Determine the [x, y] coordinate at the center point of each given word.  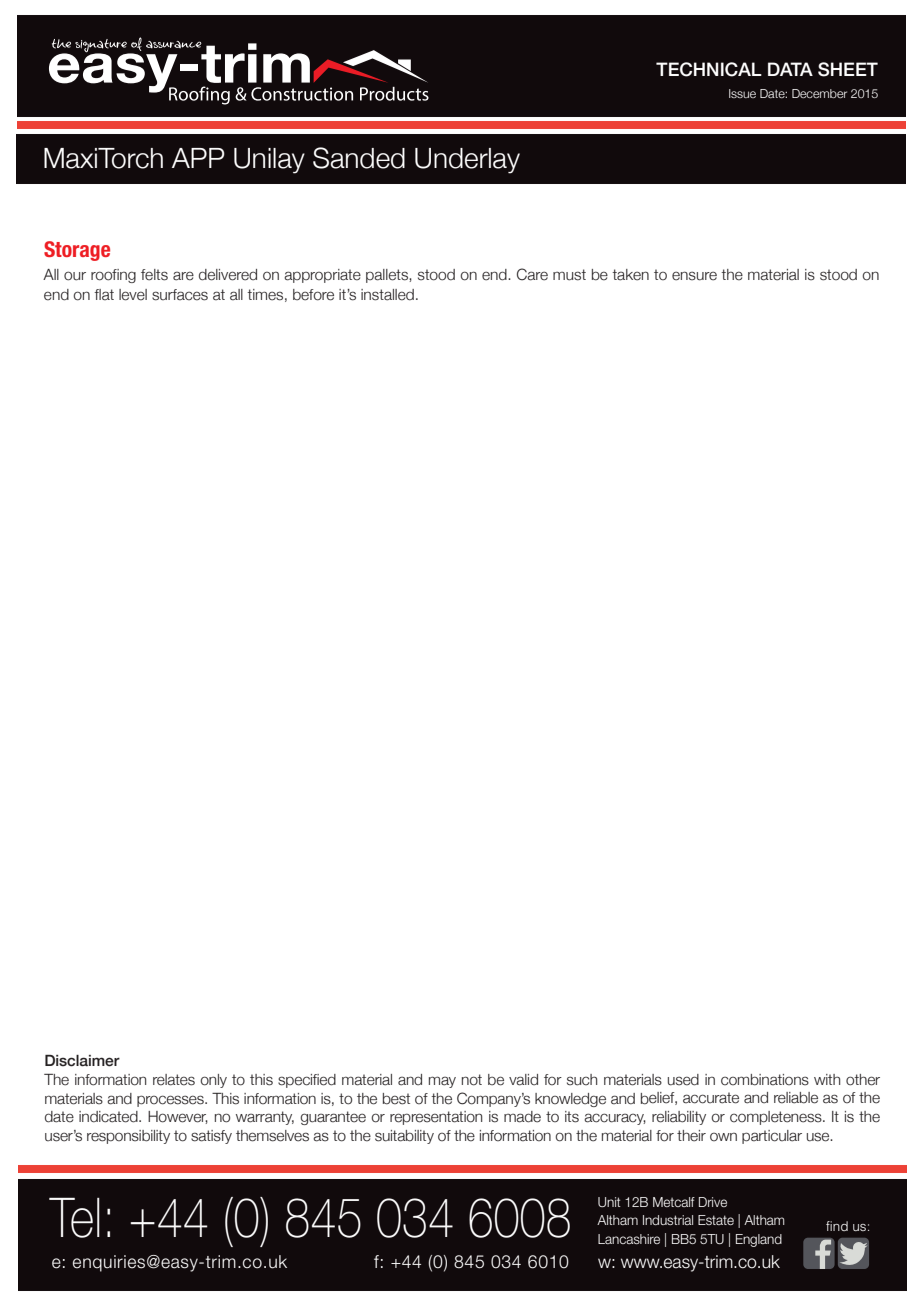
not [472, 1080]
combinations [765, 1080]
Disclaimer [82, 1061]
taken [630, 275]
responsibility [128, 1137]
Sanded [359, 158]
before [313, 295]
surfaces [180, 295]
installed [387, 295]
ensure [694, 276]
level [133, 295]
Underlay [467, 161]
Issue [742, 93]
